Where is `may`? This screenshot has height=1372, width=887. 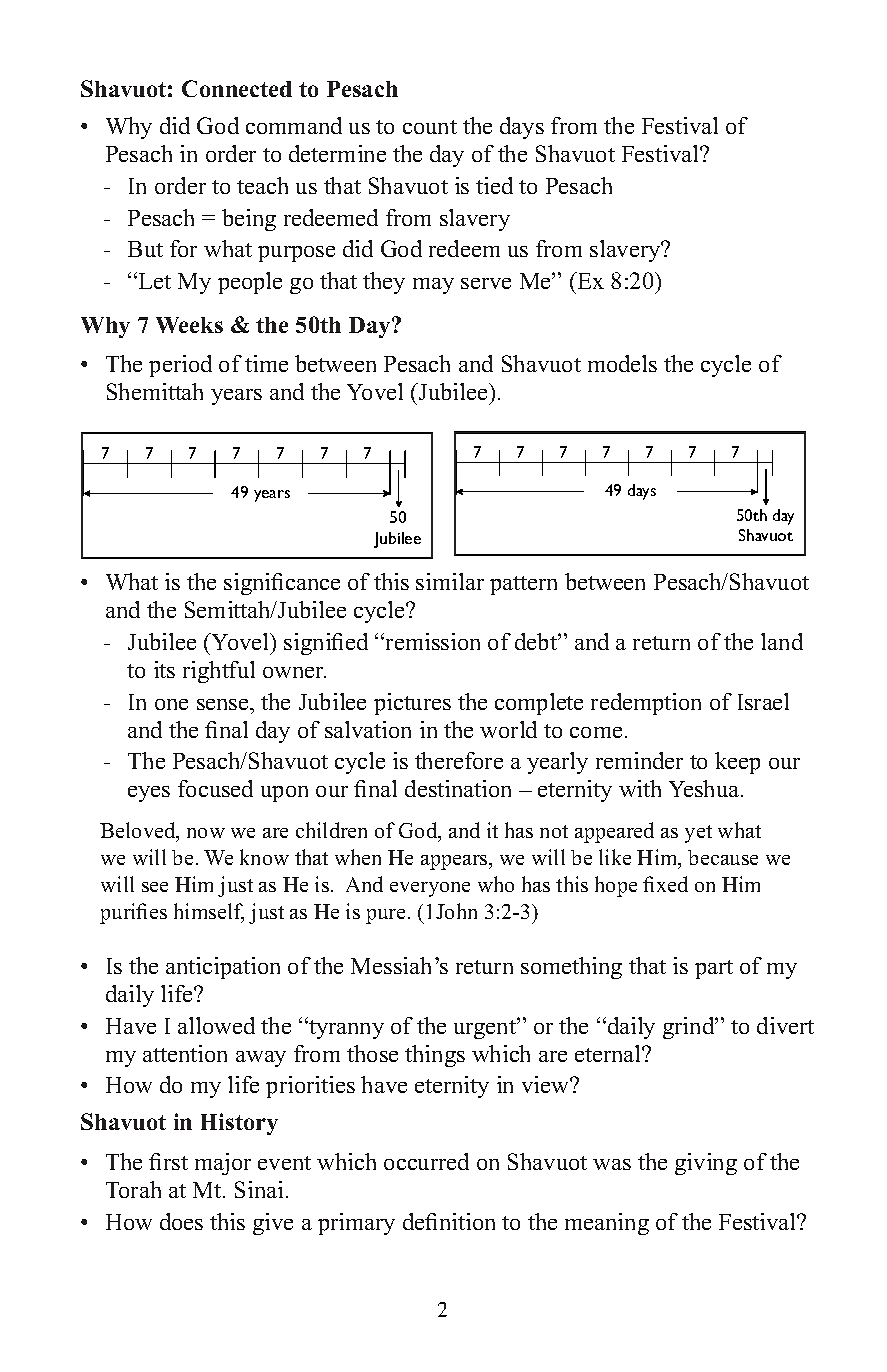 may is located at coordinates (433, 286).
